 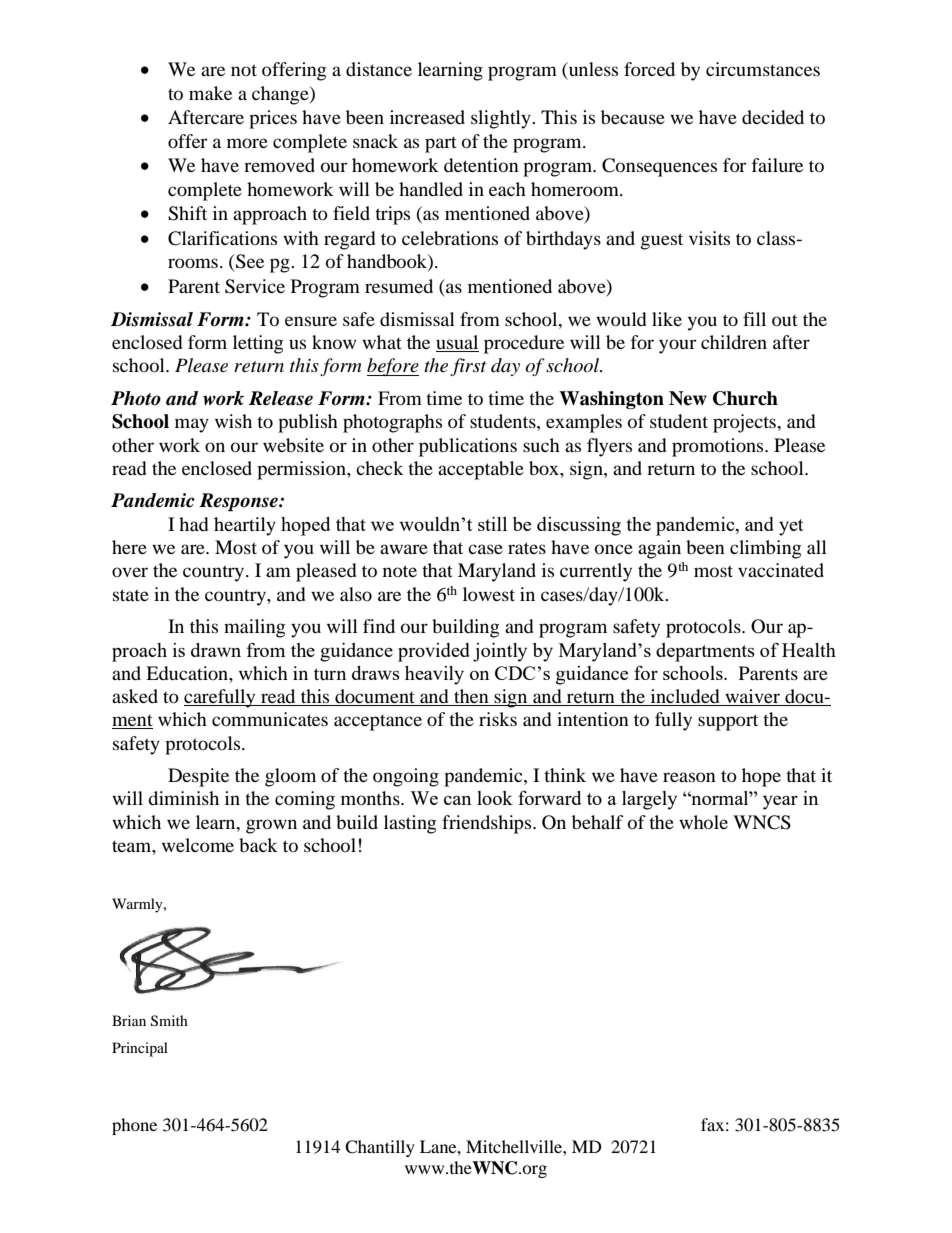 What do you see at coordinates (495, 798) in the screenshot?
I see `look` at bounding box center [495, 798].
